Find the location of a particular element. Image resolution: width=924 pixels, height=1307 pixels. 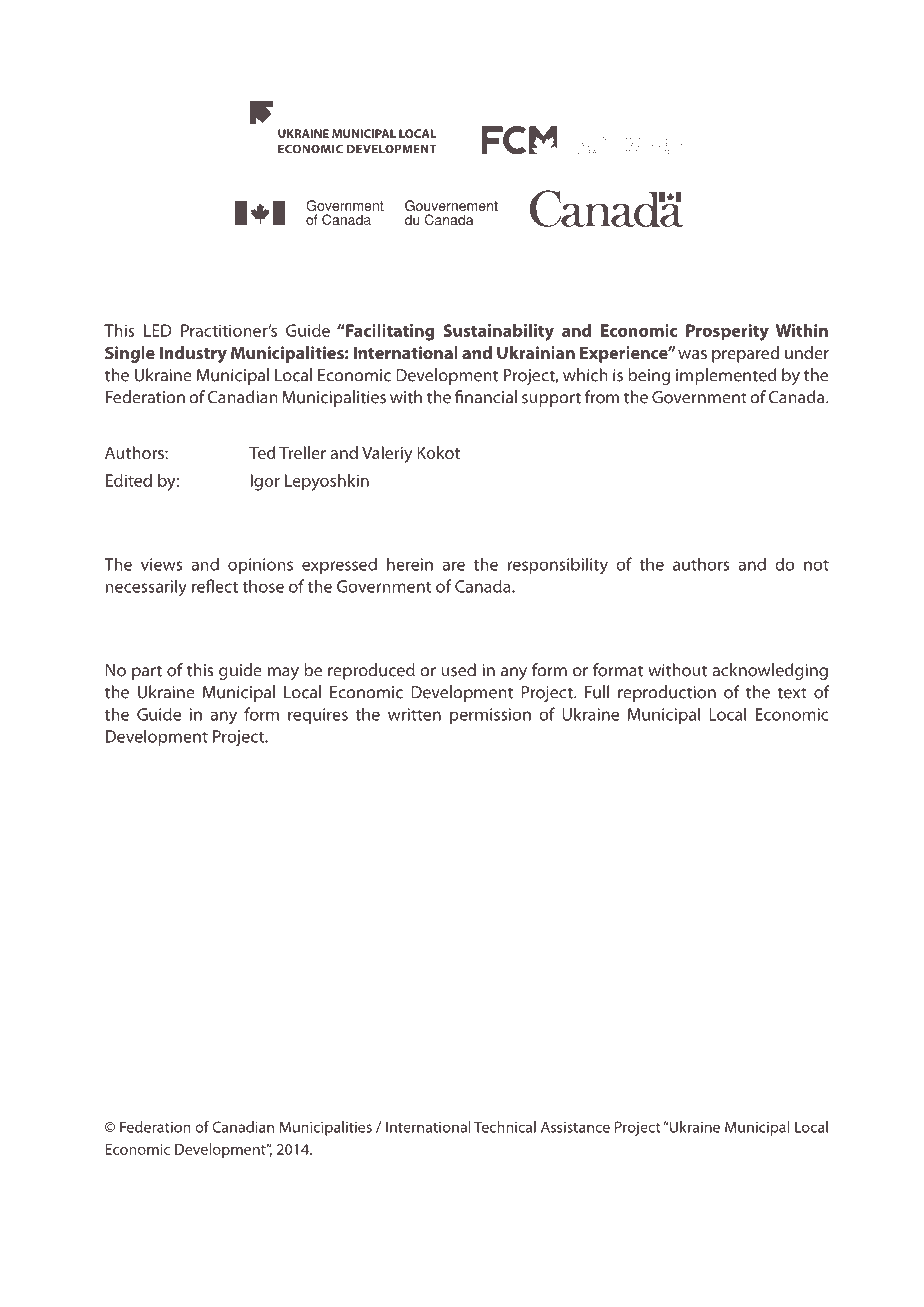

views is located at coordinates (161, 564).
